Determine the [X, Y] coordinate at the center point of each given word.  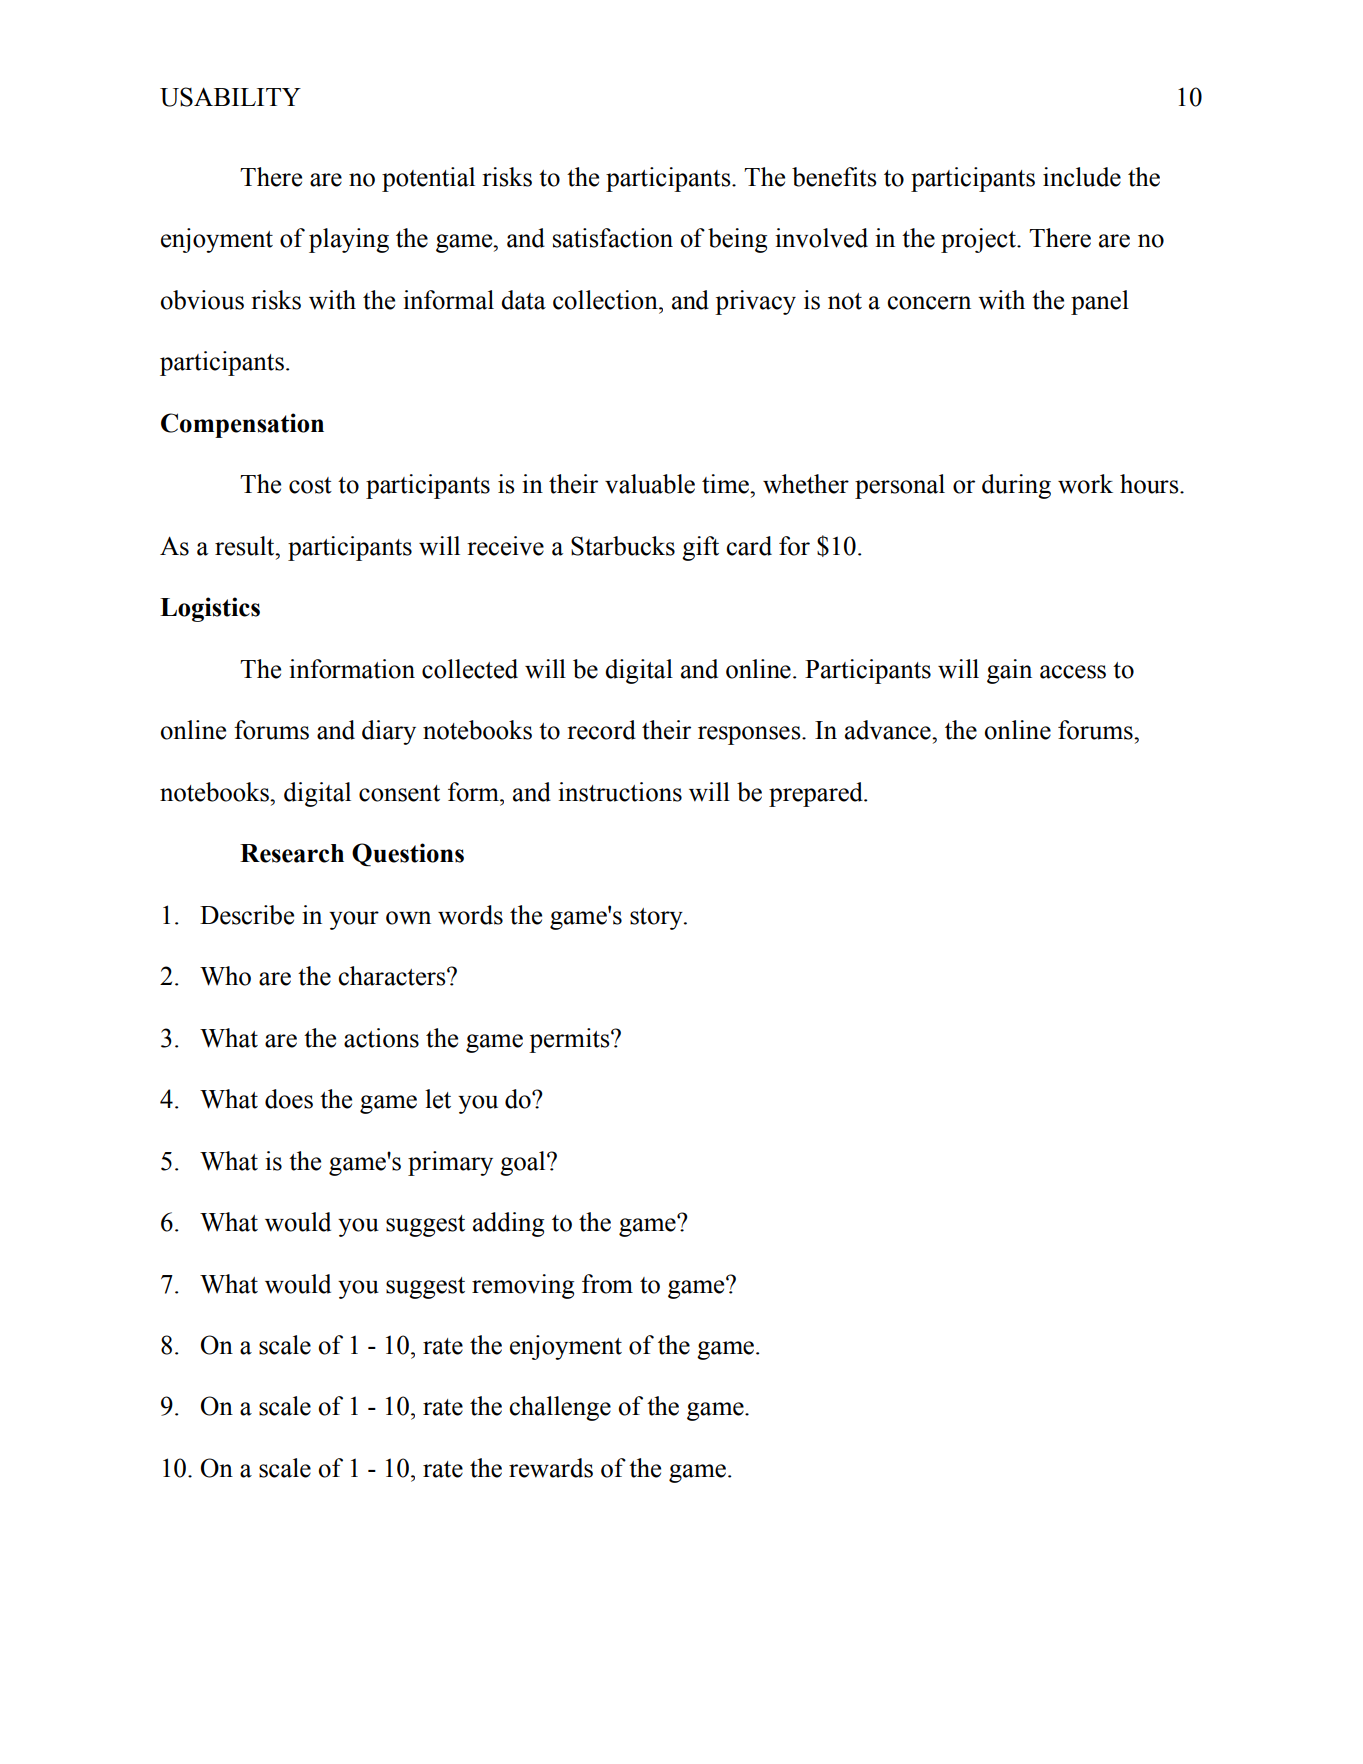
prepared [817, 794]
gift [700, 548]
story [657, 919]
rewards [551, 1468]
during [1016, 486]
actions [381, 1038]
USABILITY [230, 97]
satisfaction [613, 238]
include [1082, 177]
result [246, 546]
